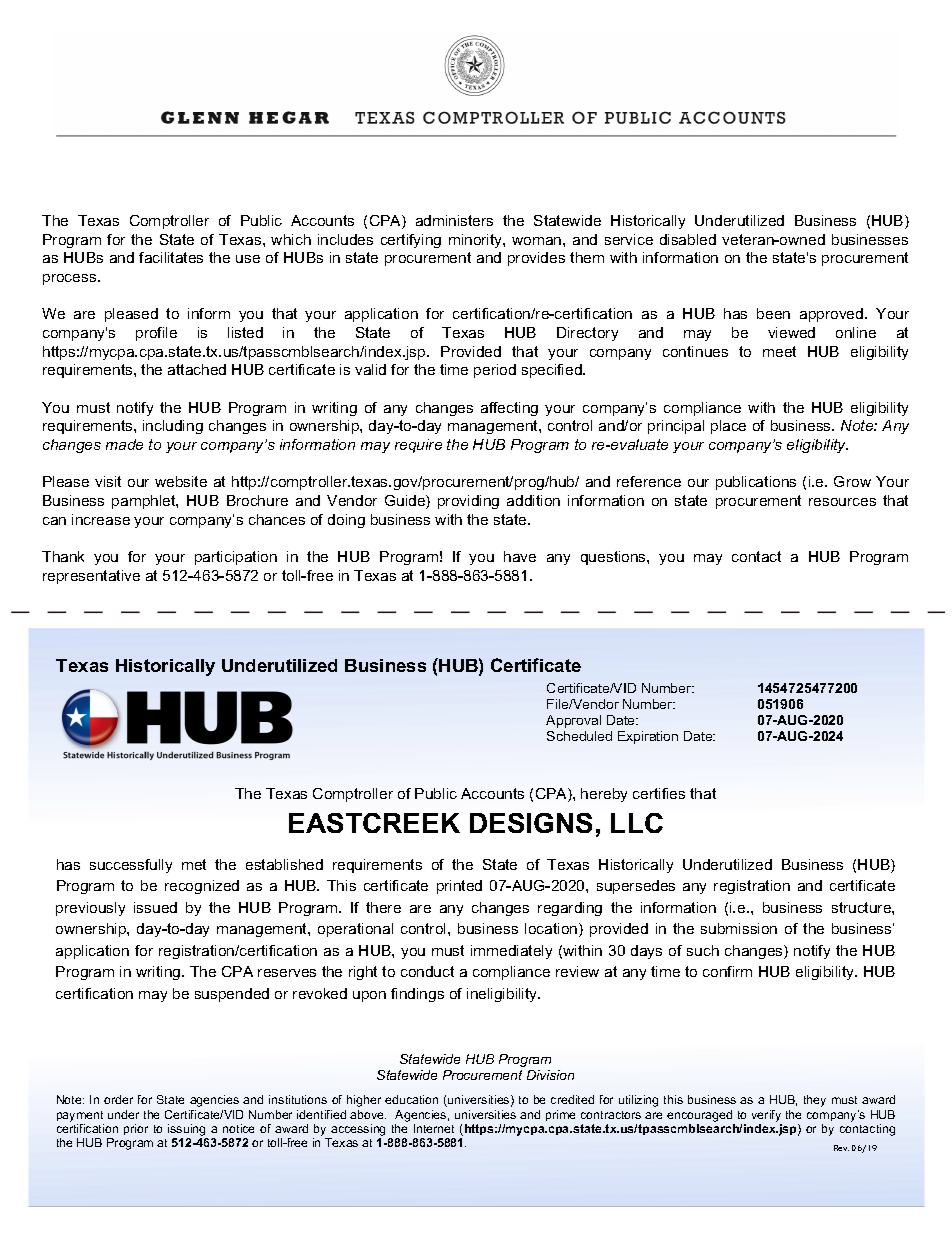  Describe the element at coordinates (118, 1099) in the screenshot. I see `order` at that location.
